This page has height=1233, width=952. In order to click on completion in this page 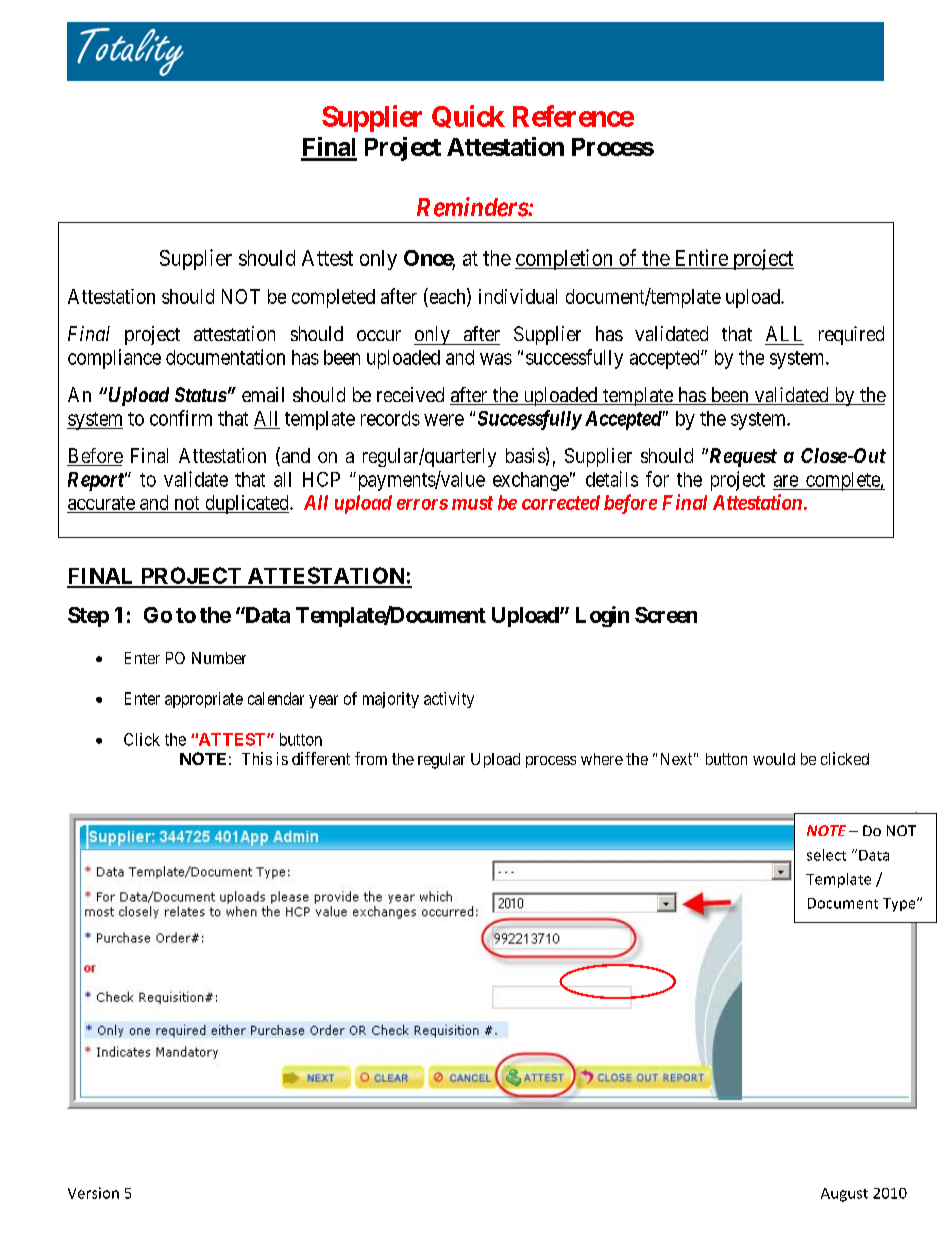, I will do `click(565, 259)`.
